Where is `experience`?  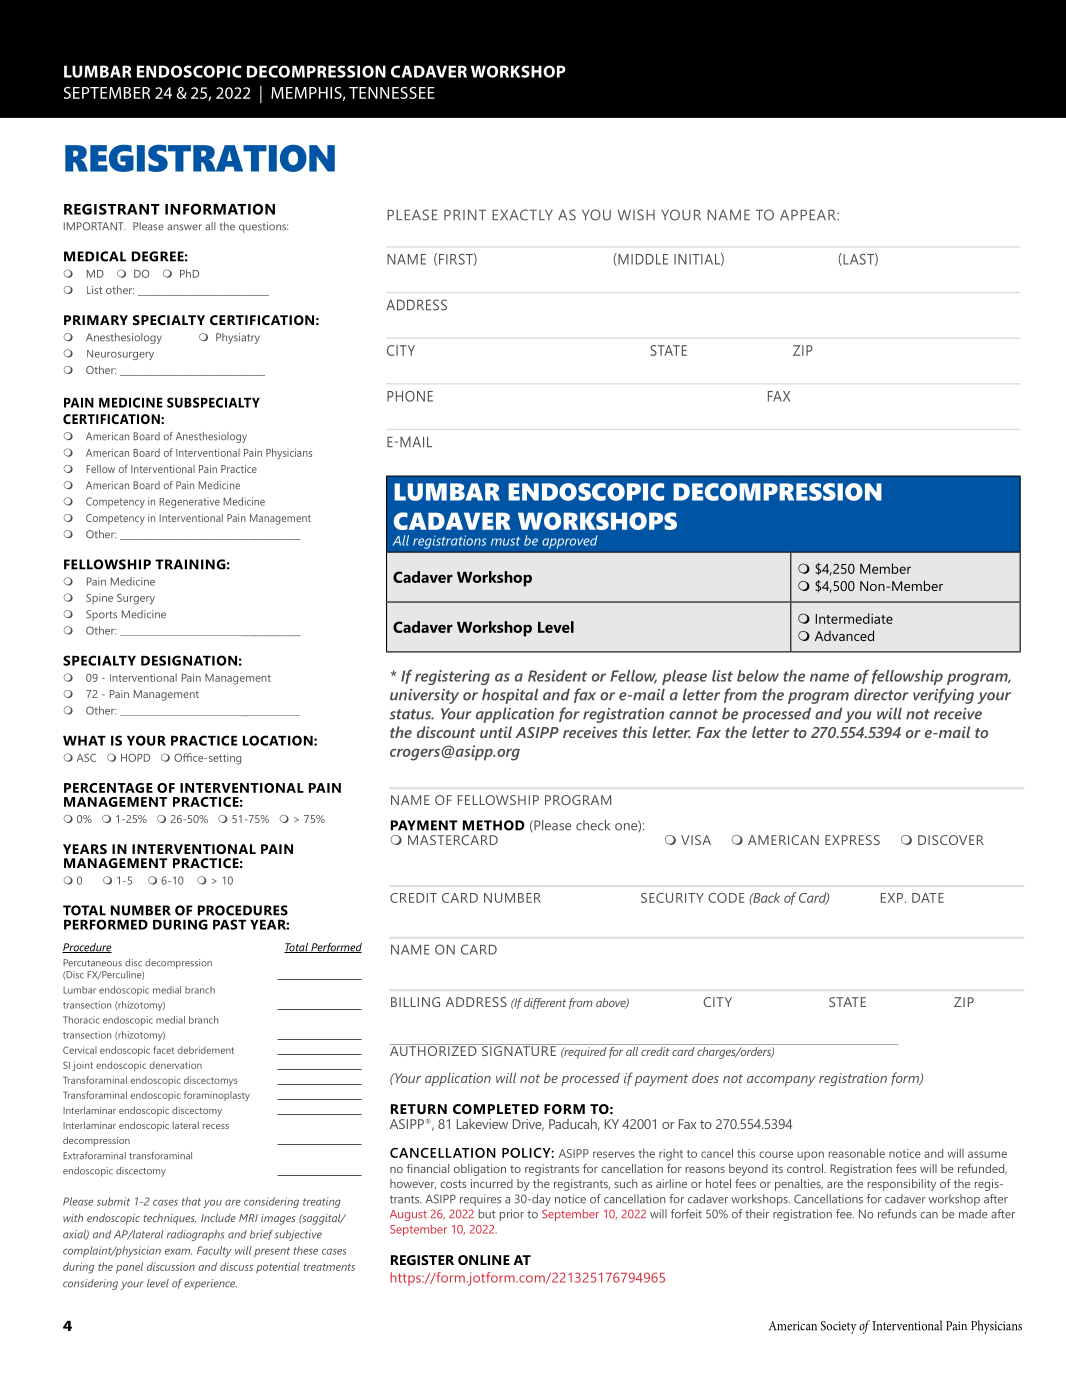
experience is located at coordinates (210, 1284).
